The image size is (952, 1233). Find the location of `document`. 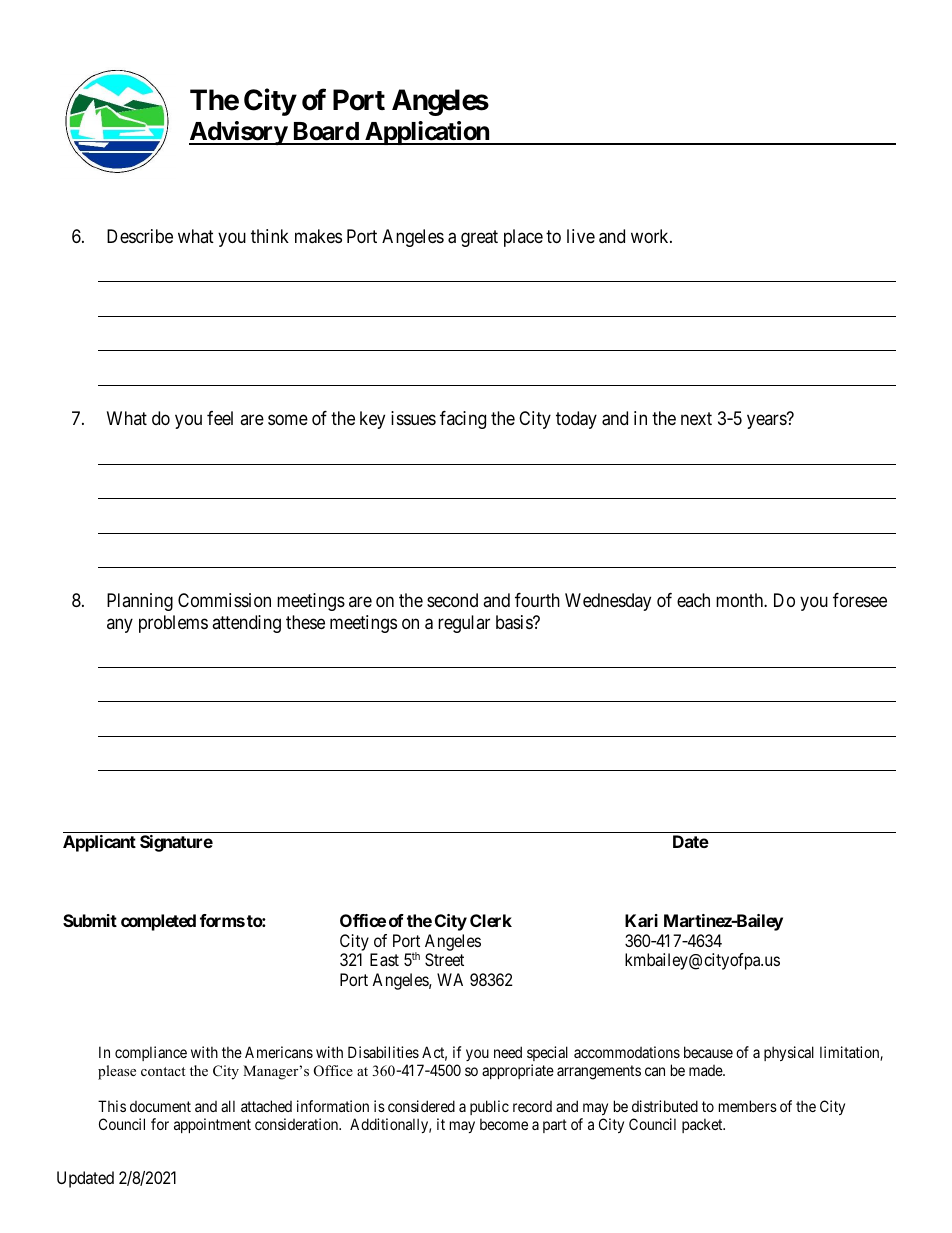

document is located at coordinates (160, 1106).
